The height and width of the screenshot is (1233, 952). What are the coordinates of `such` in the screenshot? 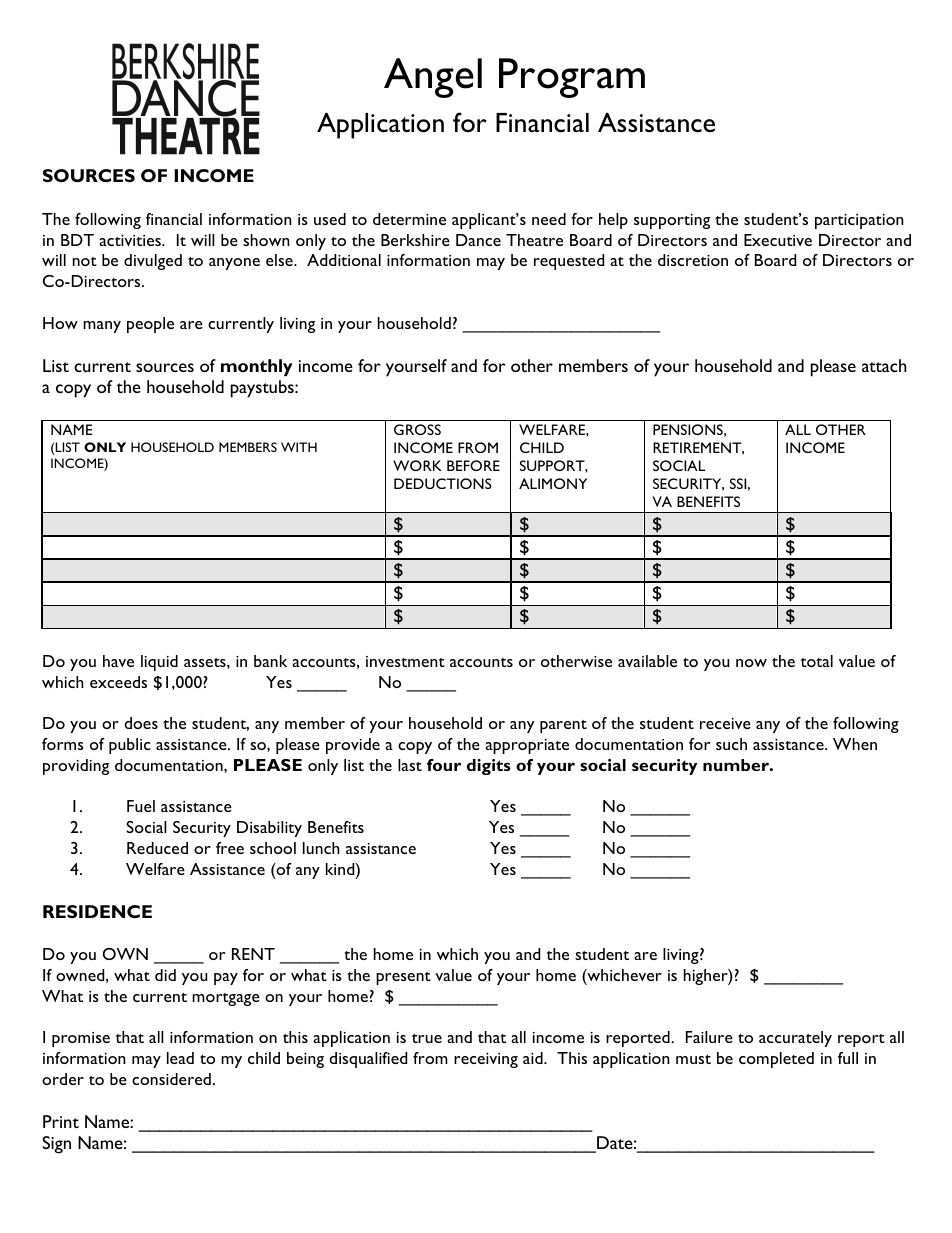 It's located at (731, 744).
